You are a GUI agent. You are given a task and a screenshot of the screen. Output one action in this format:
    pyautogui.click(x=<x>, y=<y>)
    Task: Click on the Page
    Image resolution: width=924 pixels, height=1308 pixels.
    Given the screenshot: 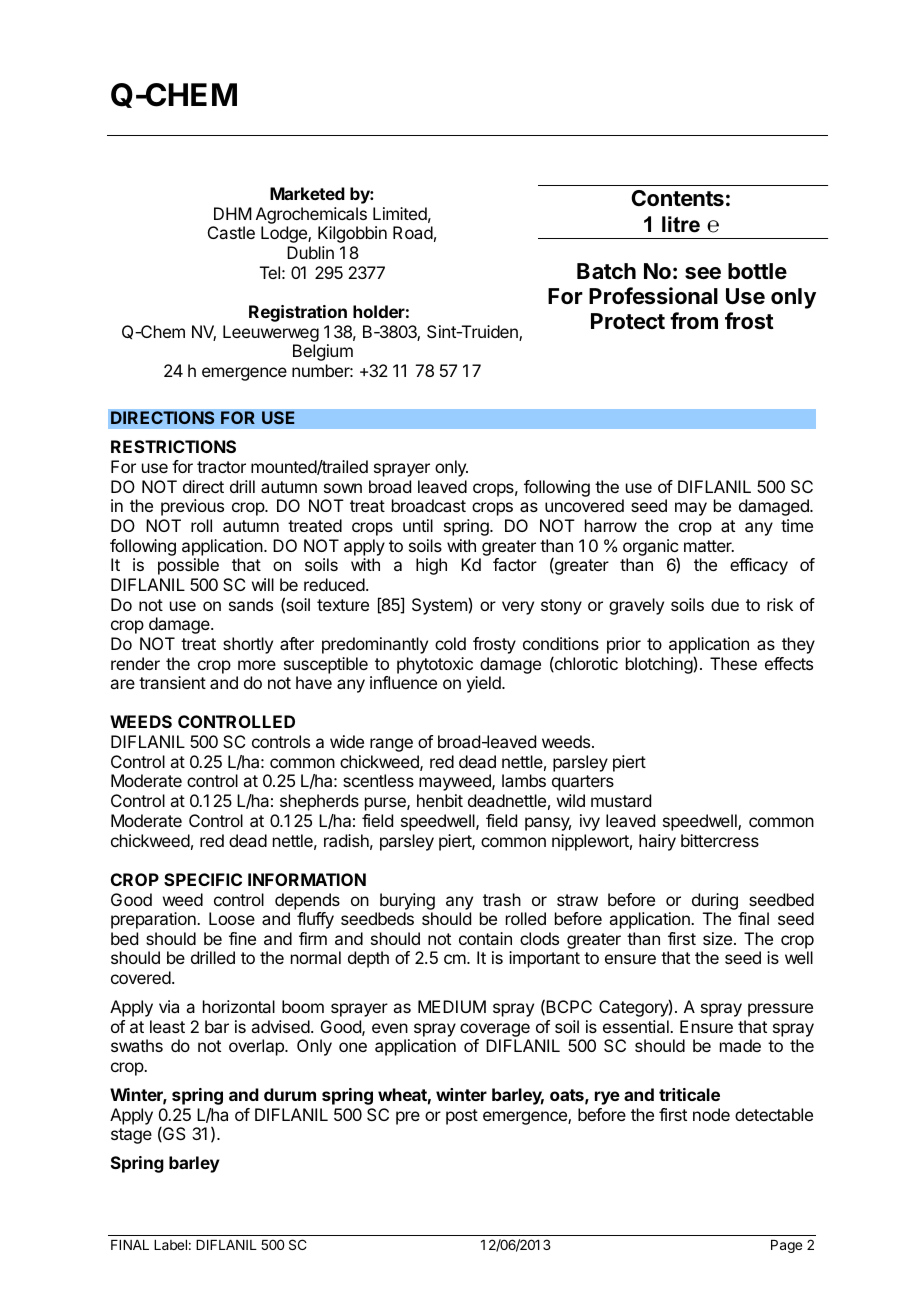 What is the action you would take?
    pyautogui.click(x=786, y=1246)
